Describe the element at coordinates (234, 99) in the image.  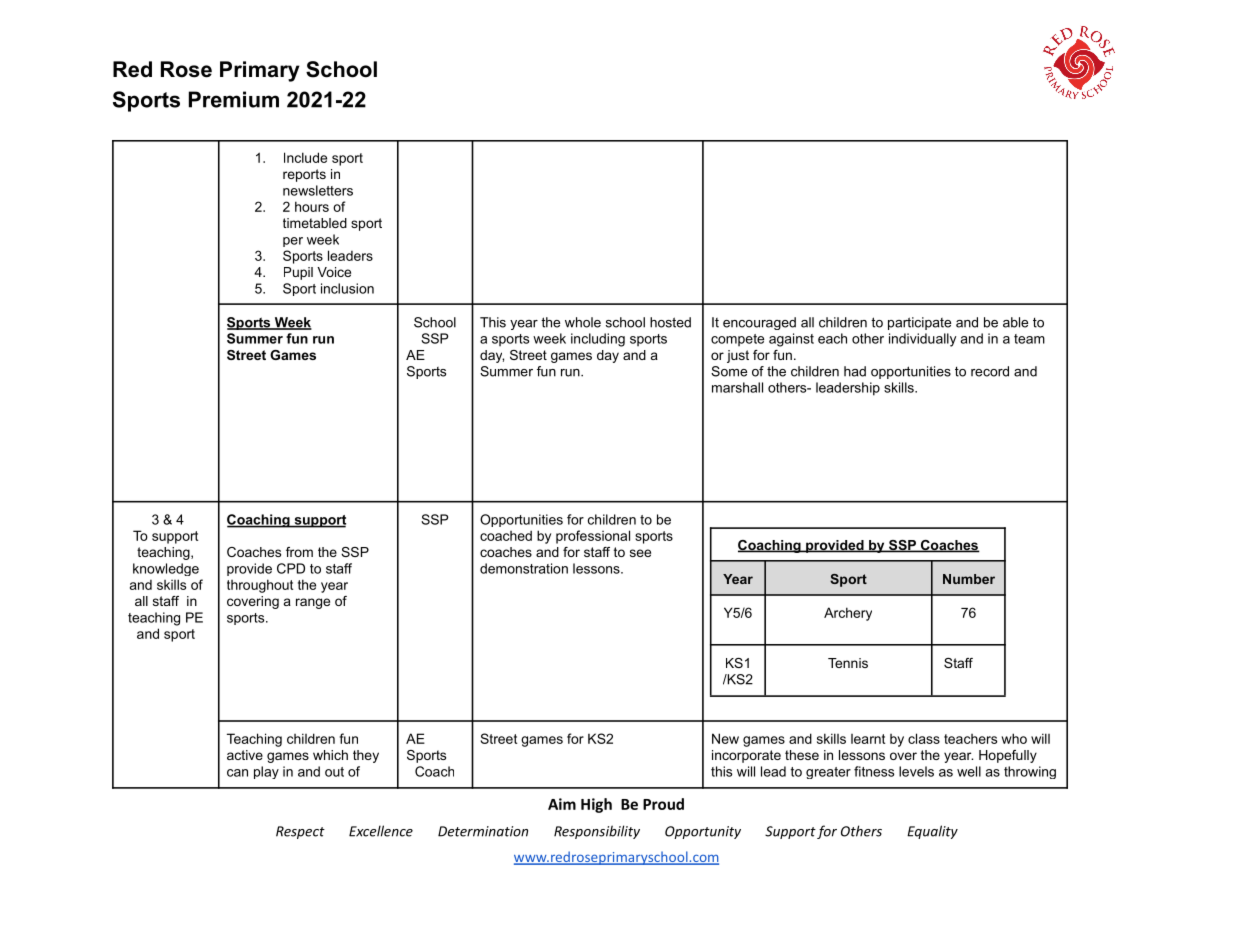
I see `Premium` at that location.
